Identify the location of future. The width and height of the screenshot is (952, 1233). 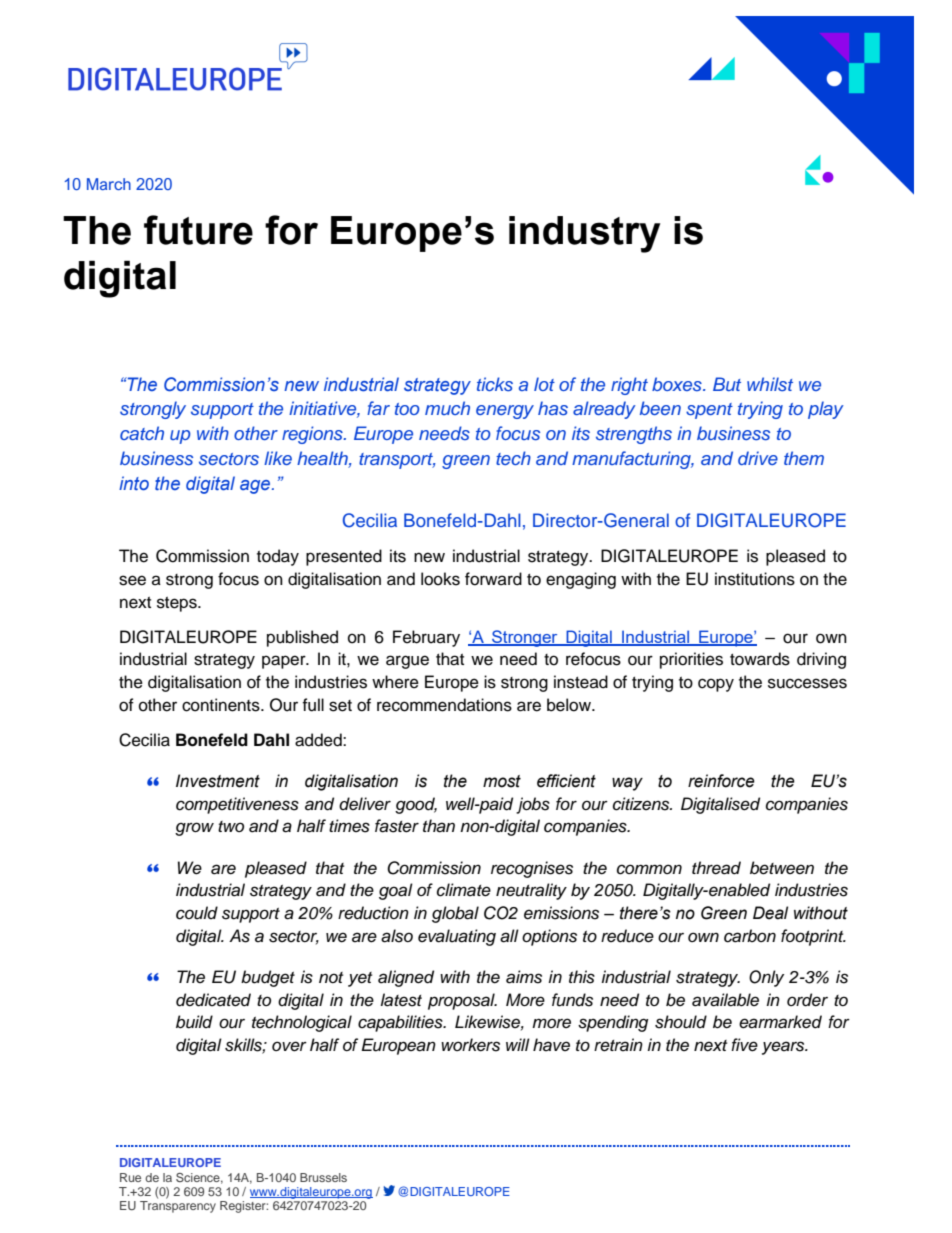
(198, 230).
